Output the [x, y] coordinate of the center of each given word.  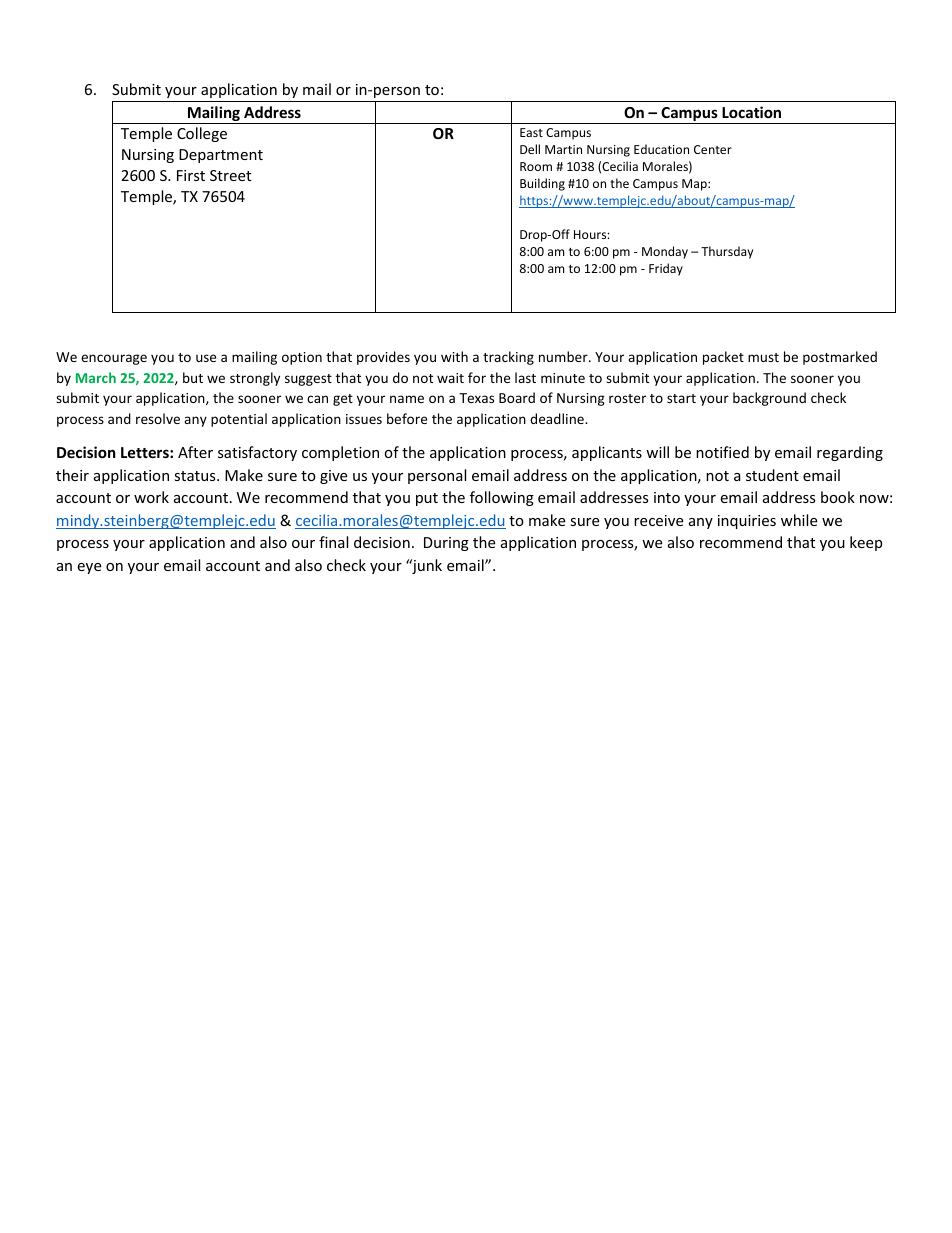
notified [722, 452]
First [191, 175]
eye [89, 568]
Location [751, 112]
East [531, 132]
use [206, 358]
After [195, 452]
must [763, 357]
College [202, 134]
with [454, 356]
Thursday [727, 252]
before [407, 418]
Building [542, 184]
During [446, 544]
